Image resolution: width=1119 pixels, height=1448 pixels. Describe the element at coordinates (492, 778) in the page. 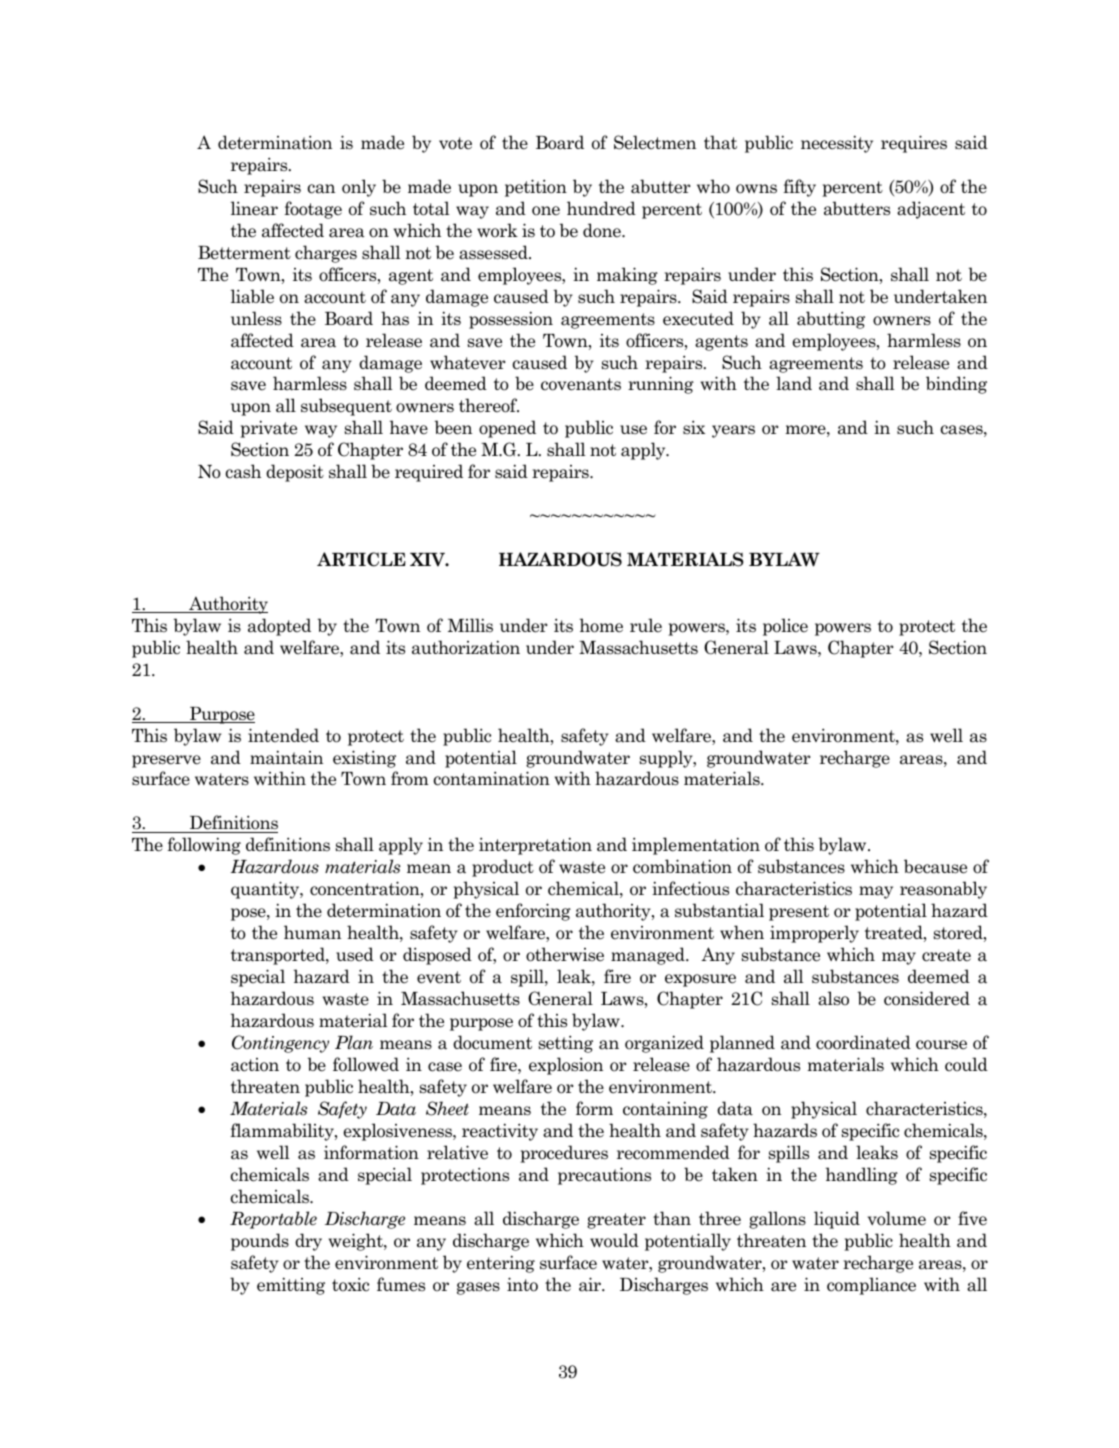

I see `contamination` at that location.
